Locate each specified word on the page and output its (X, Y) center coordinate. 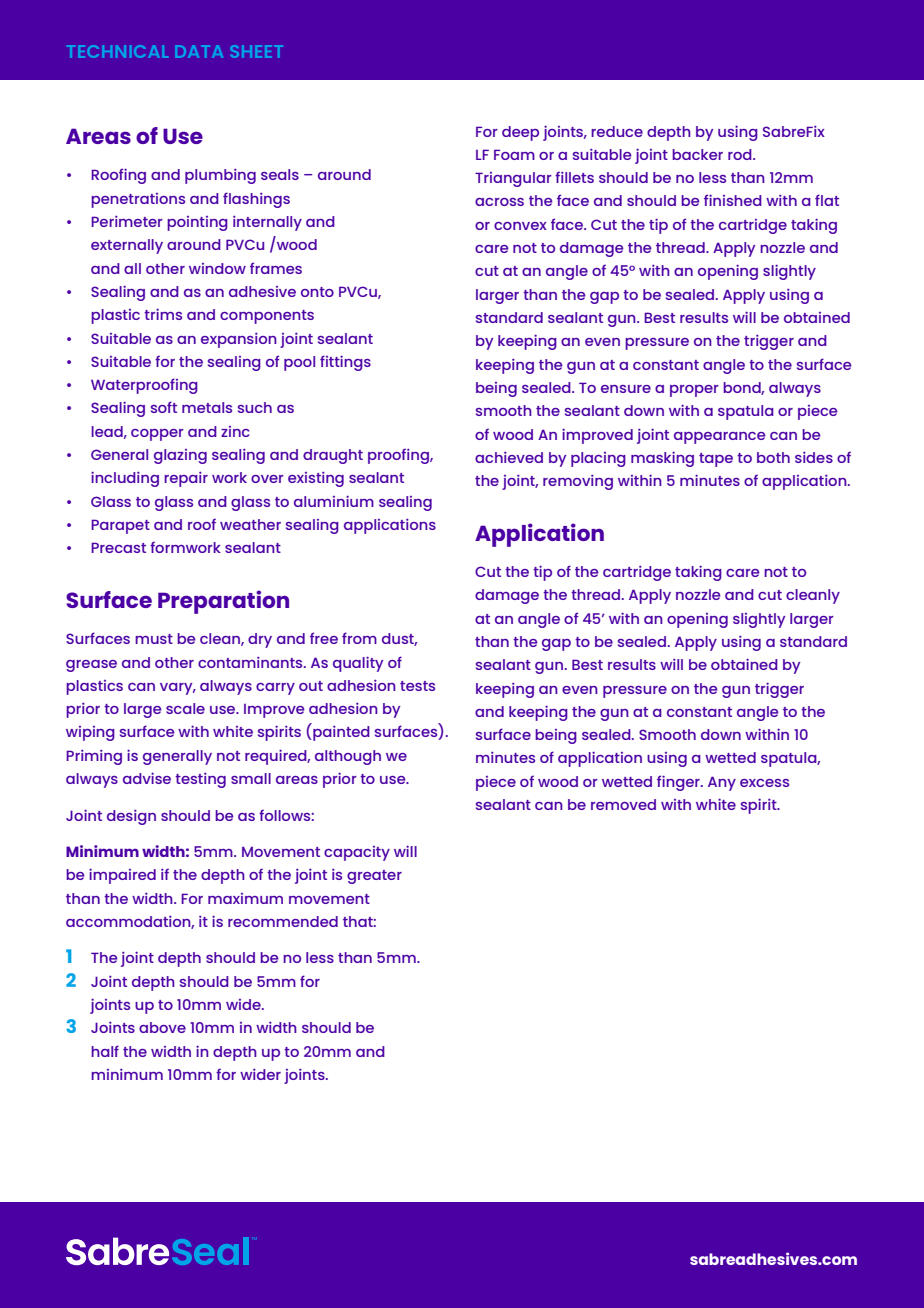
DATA (199, 51)
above (162, 1027)
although (348, 757)
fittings (345, 363)
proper (694, 391)
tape (716, 460)
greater (374, 877)
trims (163, 314)
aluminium (334, 501)
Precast (118, 547)
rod (741, 154)
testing (200, 780)
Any (722, 783)
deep (520, 133)
